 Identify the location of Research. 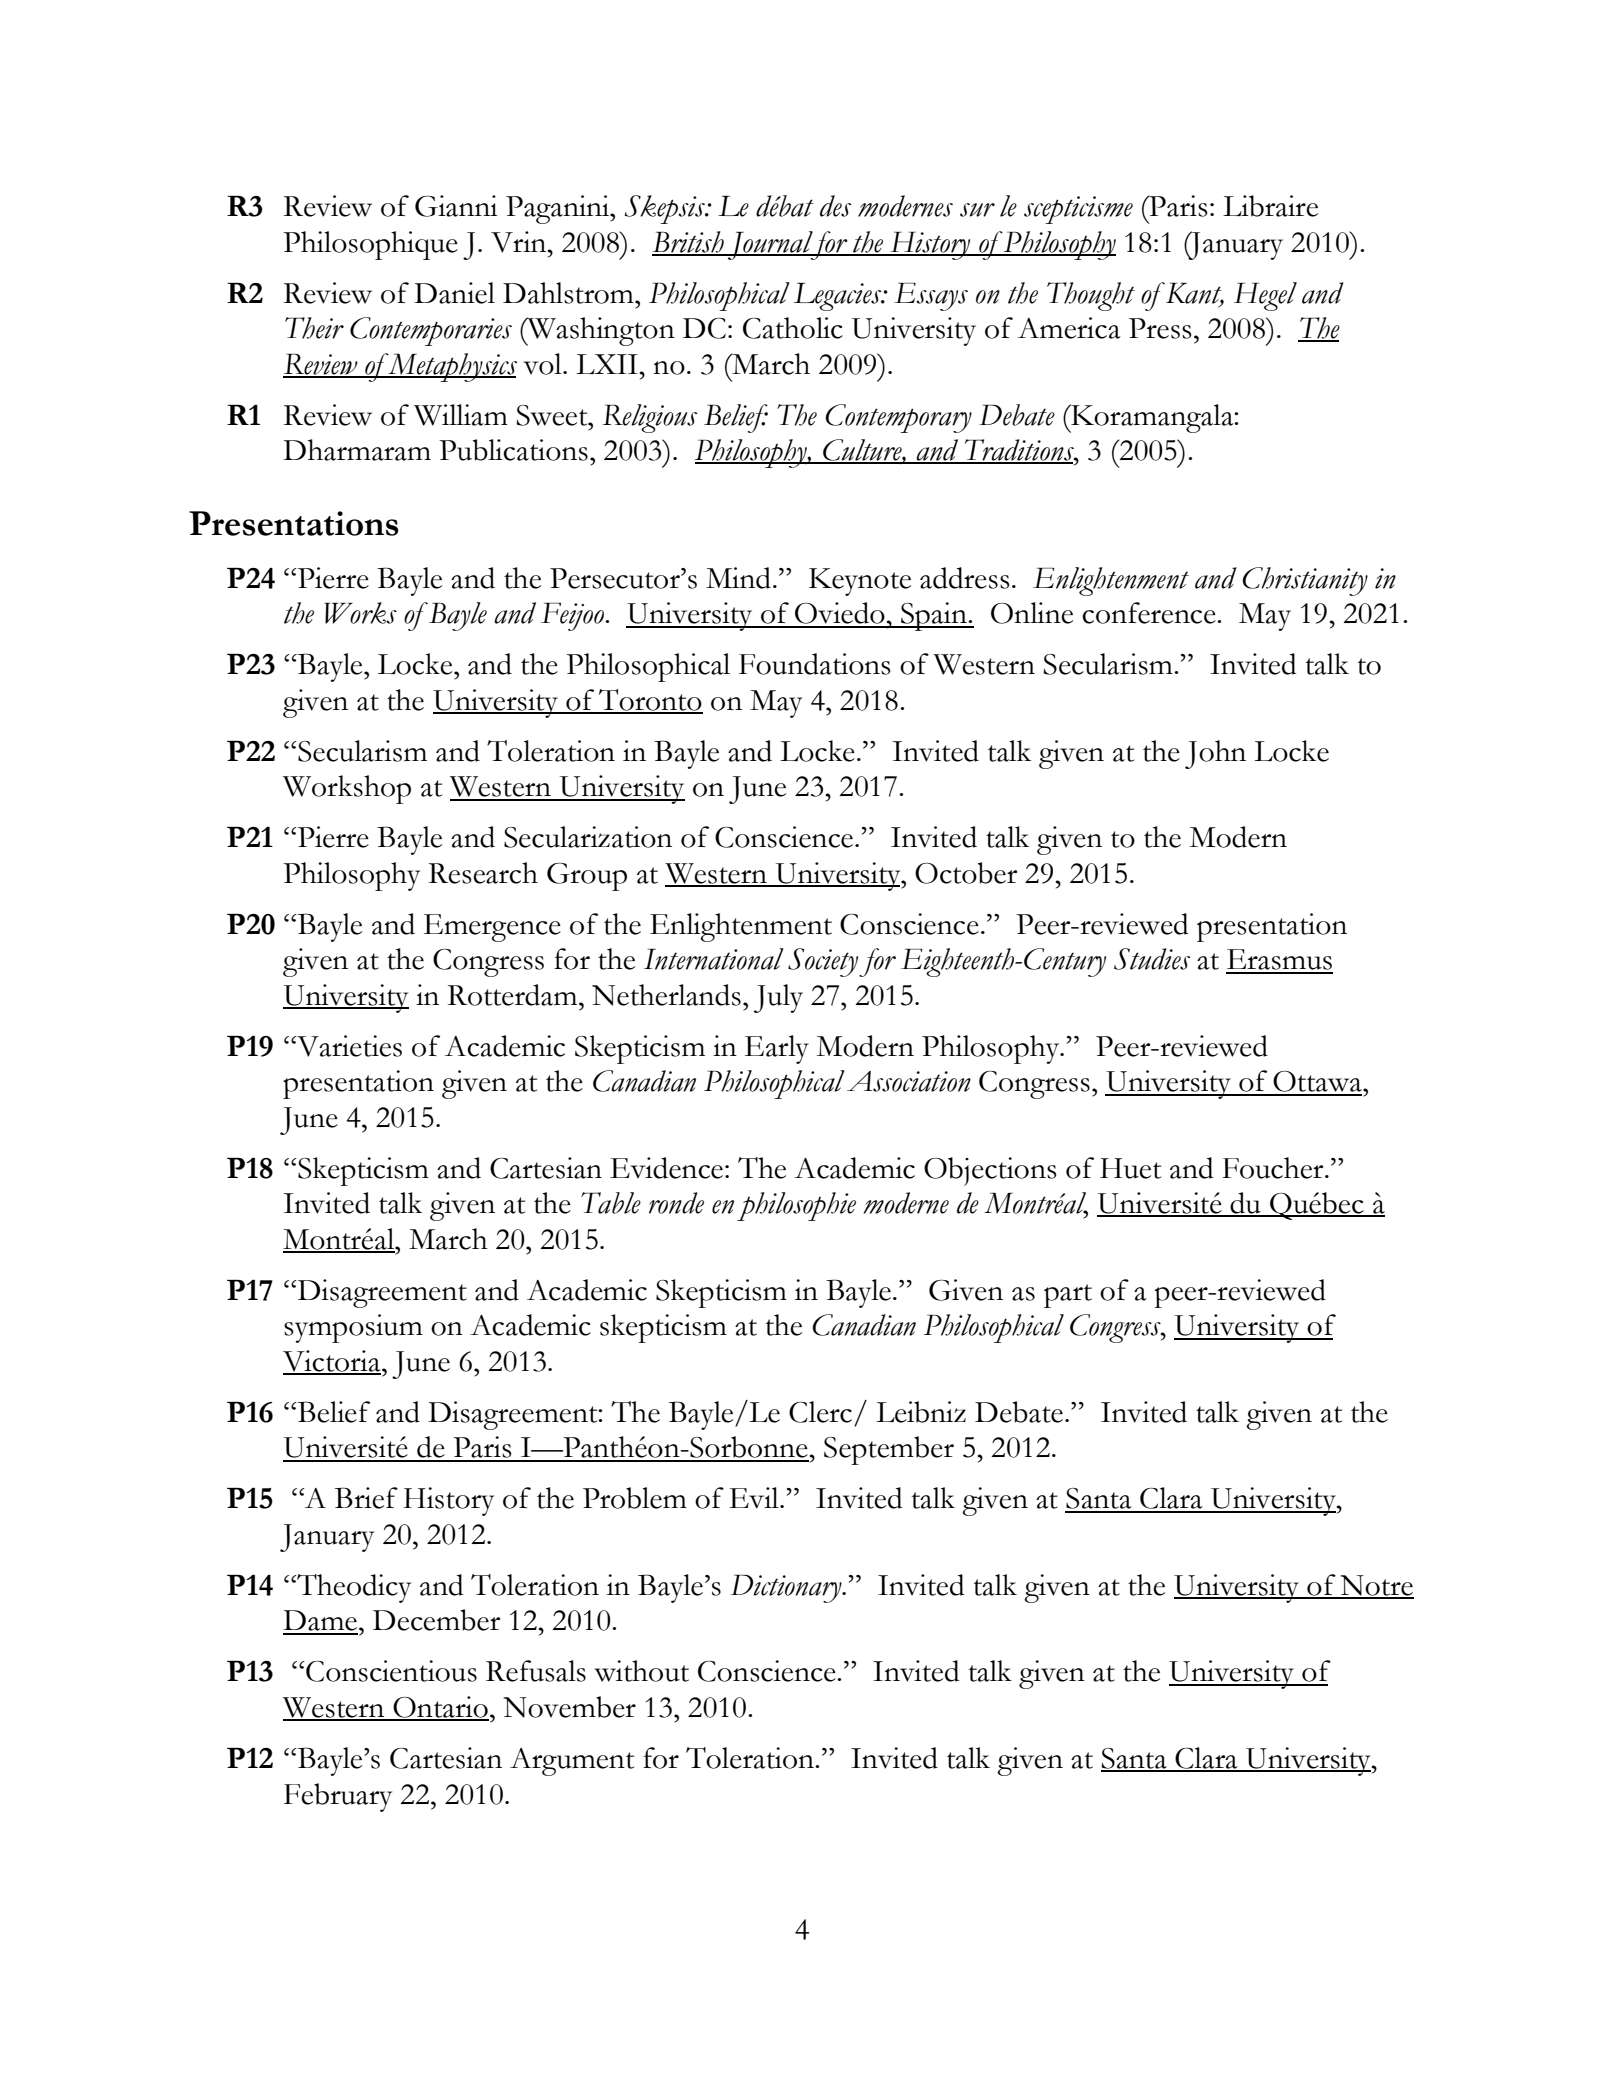
(483, 873).
